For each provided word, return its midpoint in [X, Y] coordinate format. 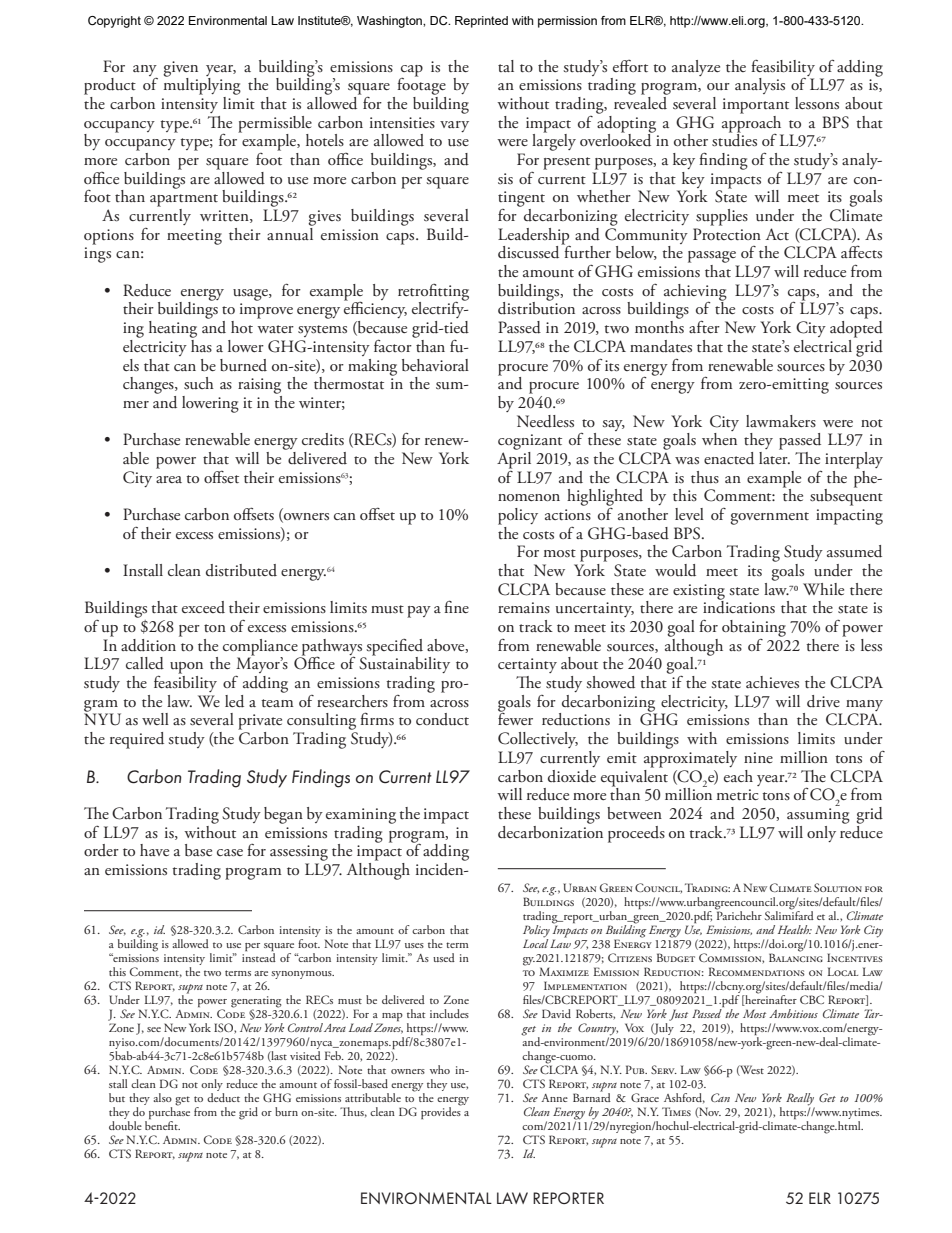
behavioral [435, 365]
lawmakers [781, 421]
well [155, 719]
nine [758, 757]
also [163, 1097]
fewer [515, 718]
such [199, 383]
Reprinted [481, 22]
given [180, 70]
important [756, 106]
